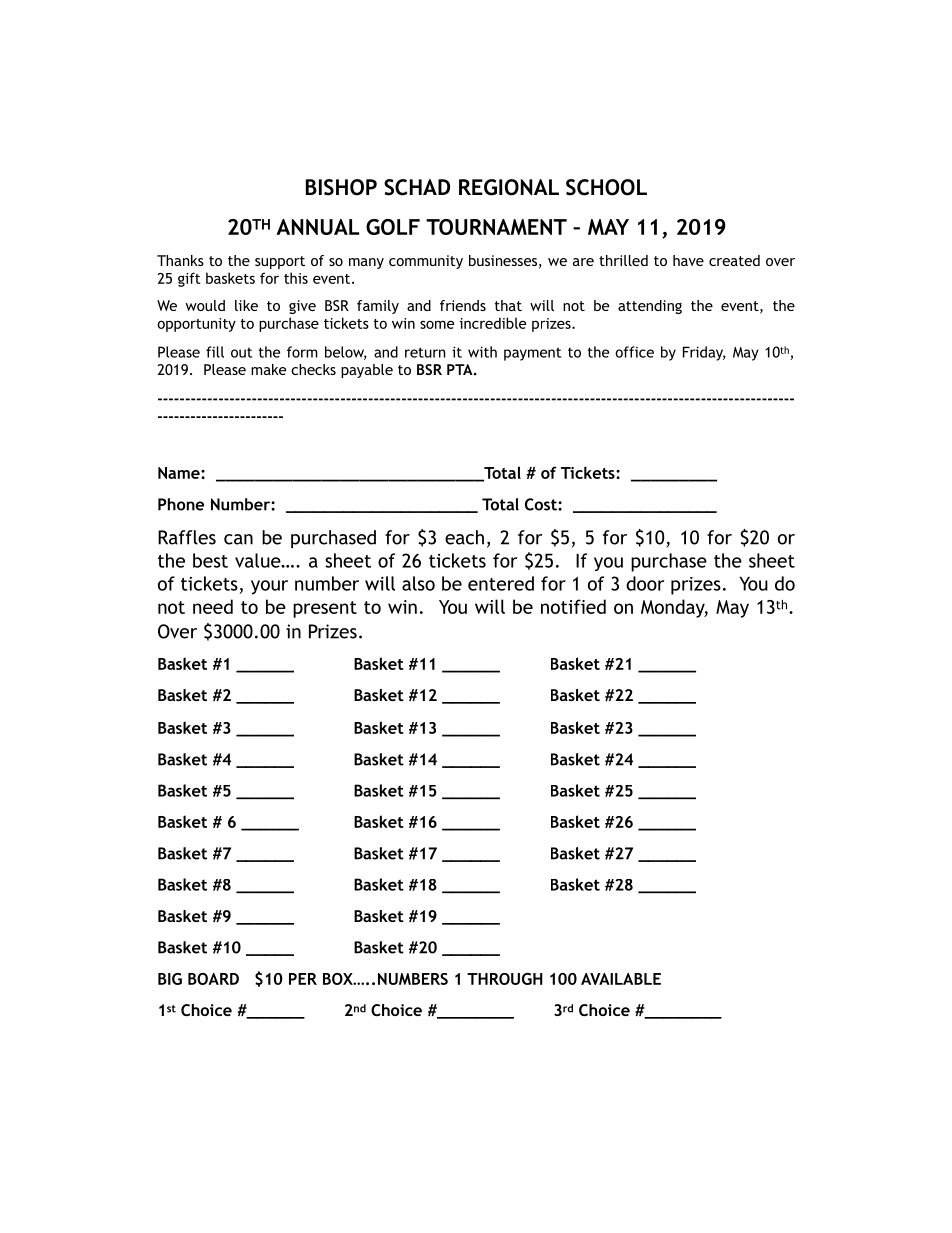 The width and height of the screenshot is (952, 1233). What do you see at coordinates (268, 369) in the screenshot?
I see `make` at bounding box center [268, 369].
